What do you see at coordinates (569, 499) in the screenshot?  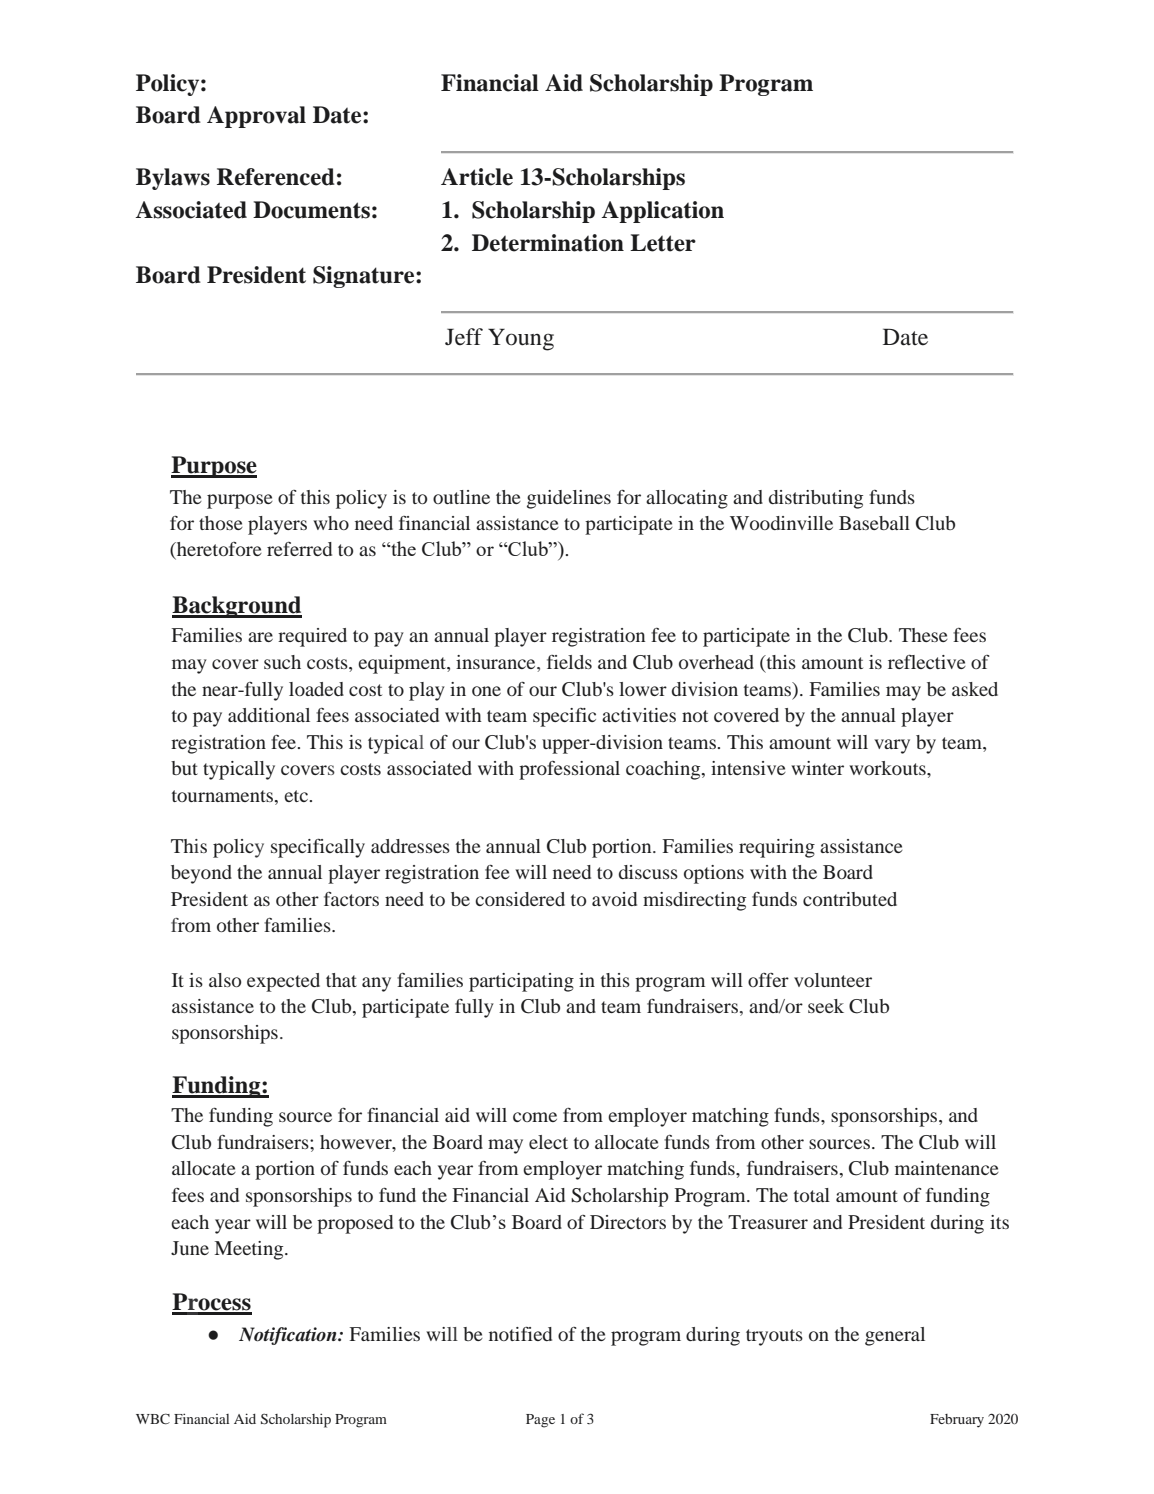 I see `guidelines` at bounding box center [569, 499].
